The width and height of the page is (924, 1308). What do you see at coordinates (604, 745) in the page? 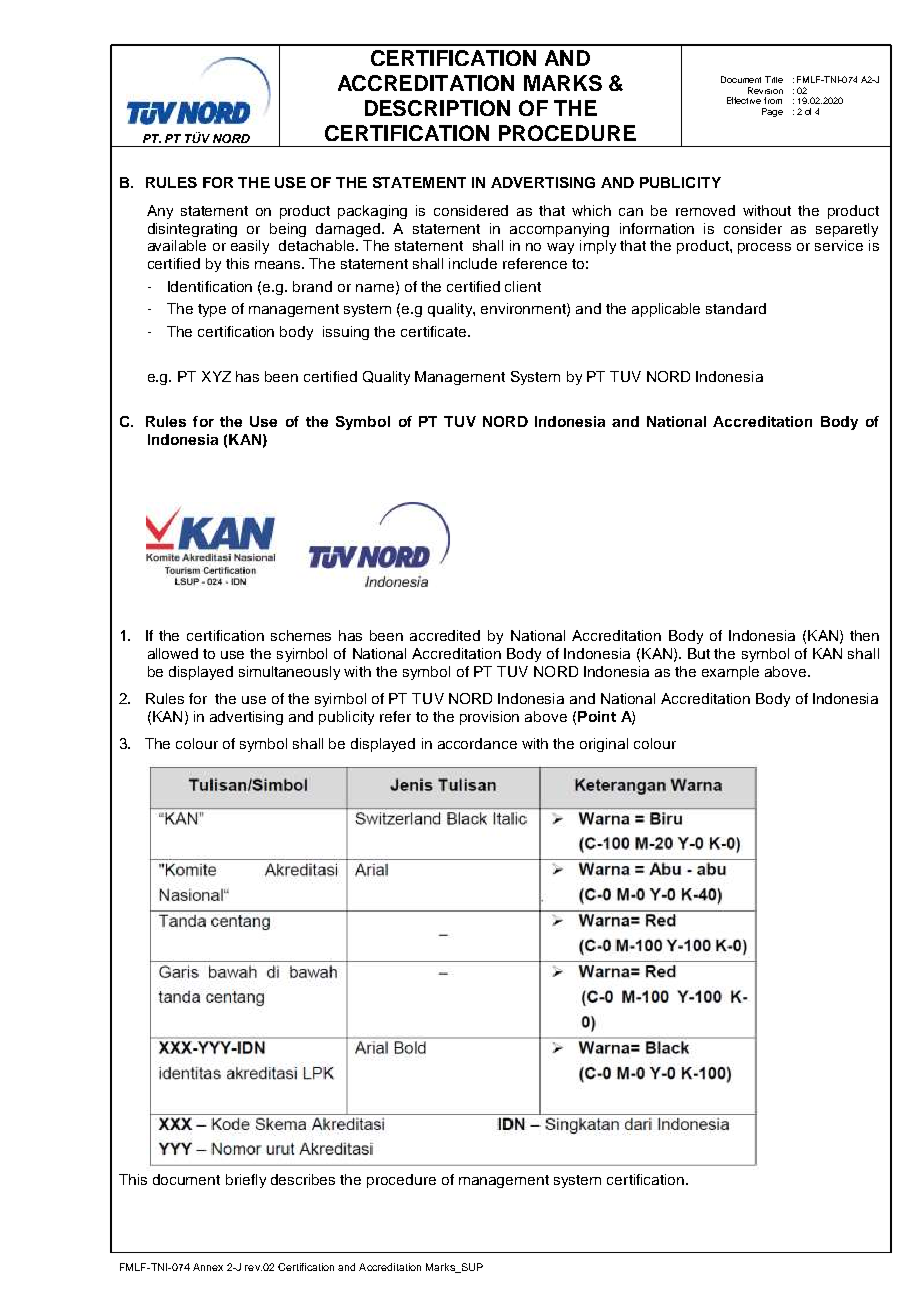
I see `original` at bounding box center [604, 745].
